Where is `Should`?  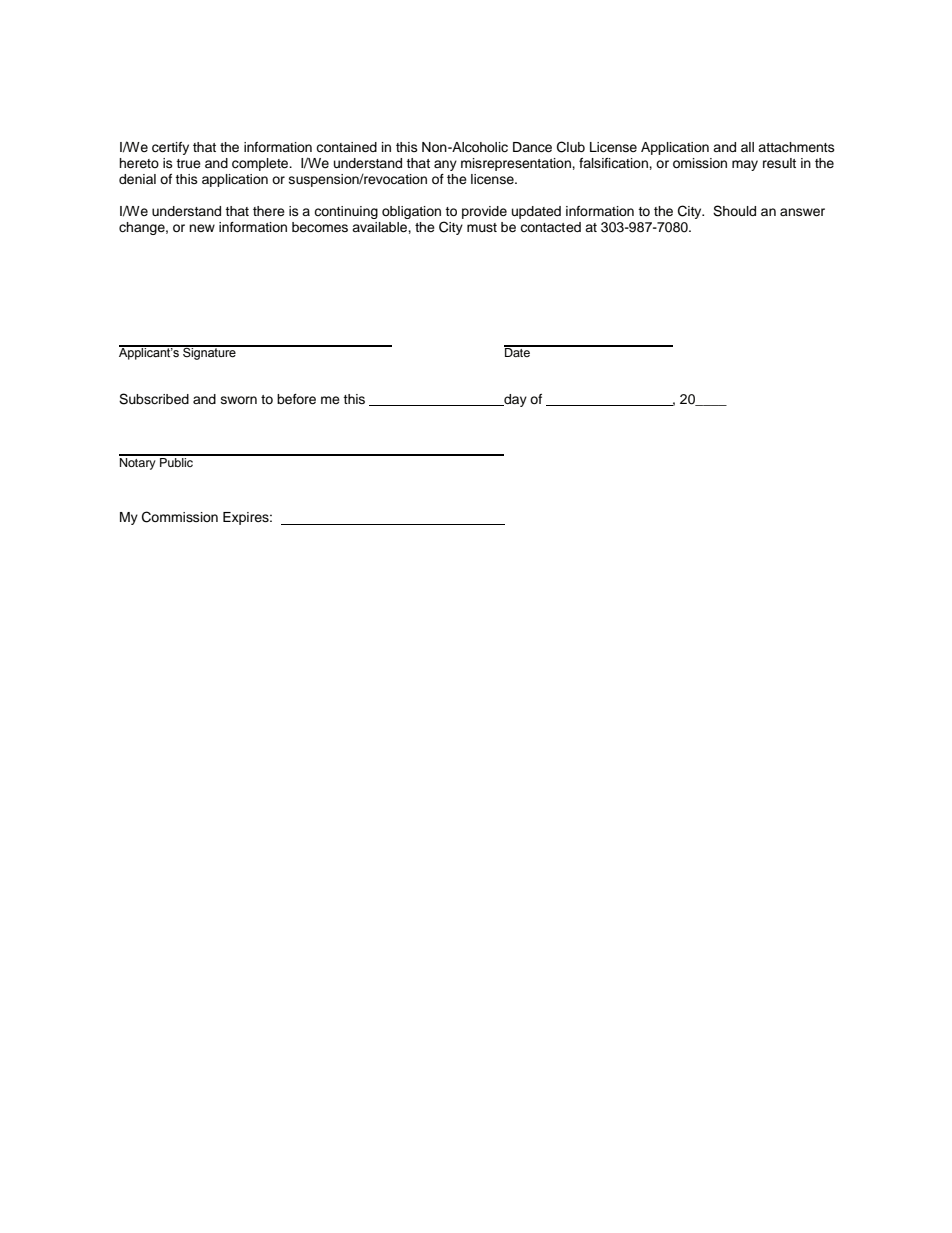 Should is located at coordinates (734, 211).
